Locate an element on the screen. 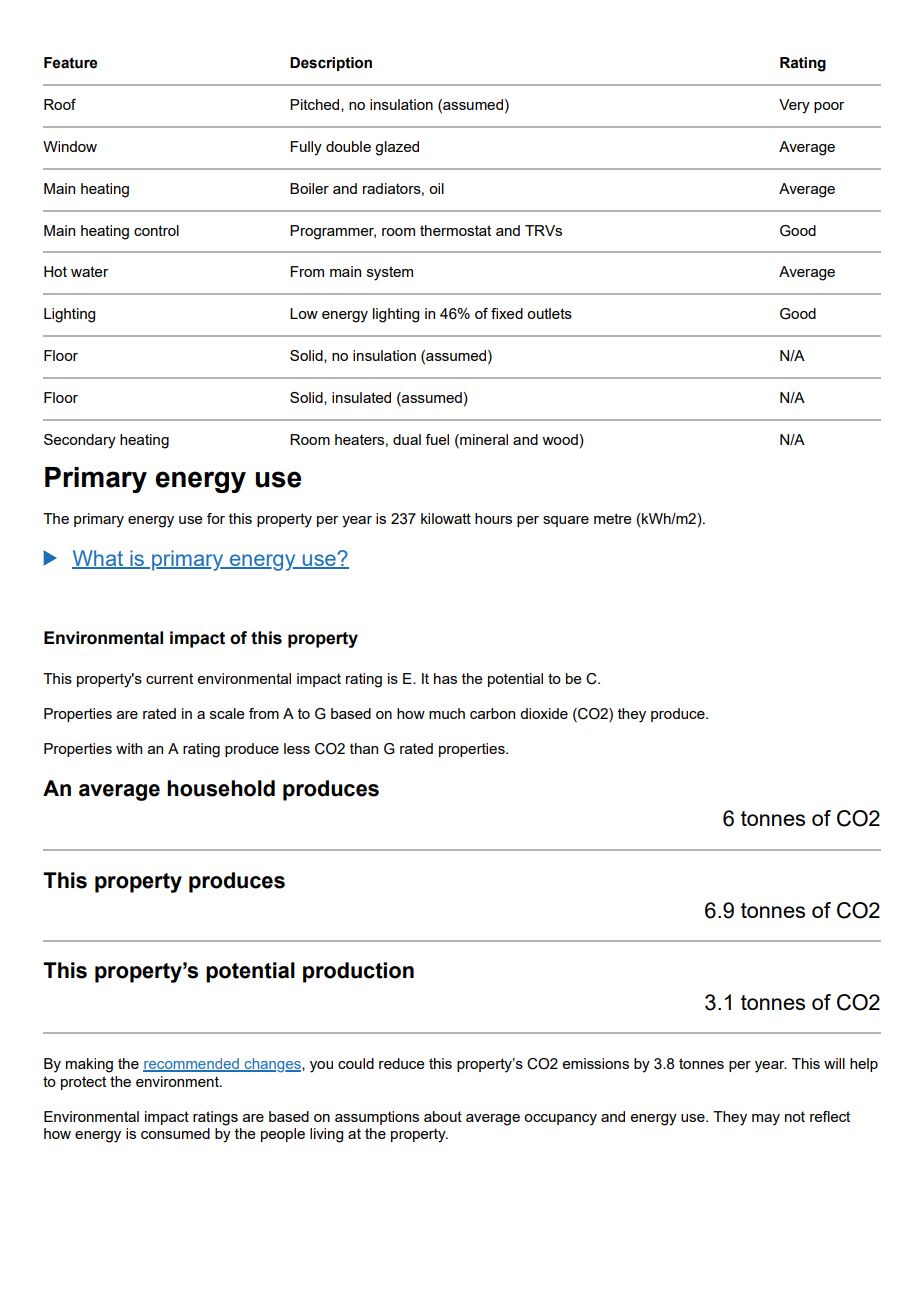 Image resolution: width=924 pixels, height=1307 pixels. Roof is located at coordinates (60, 104).
